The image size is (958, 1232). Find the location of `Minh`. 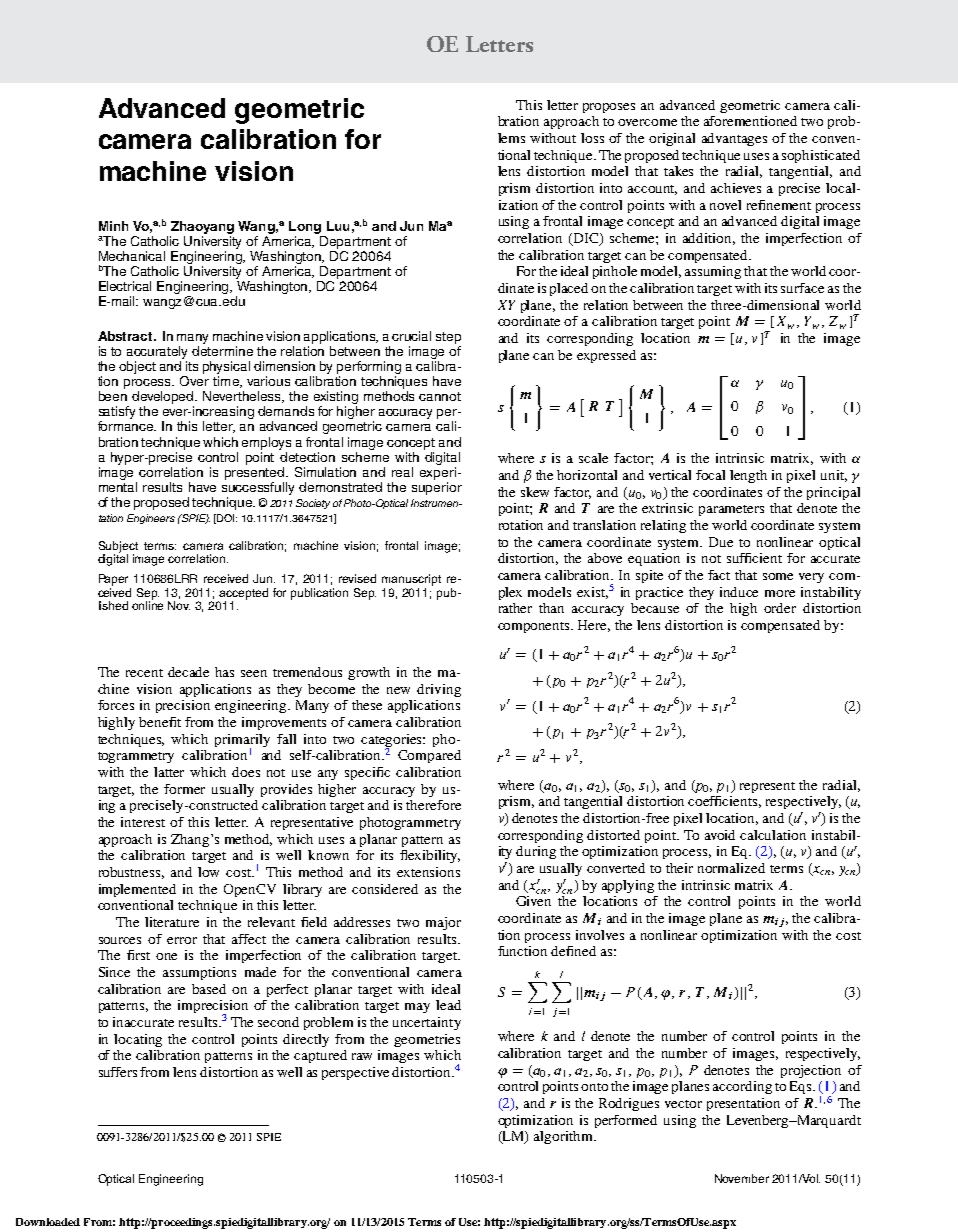

Minh is located at coordinates (113, 226).
